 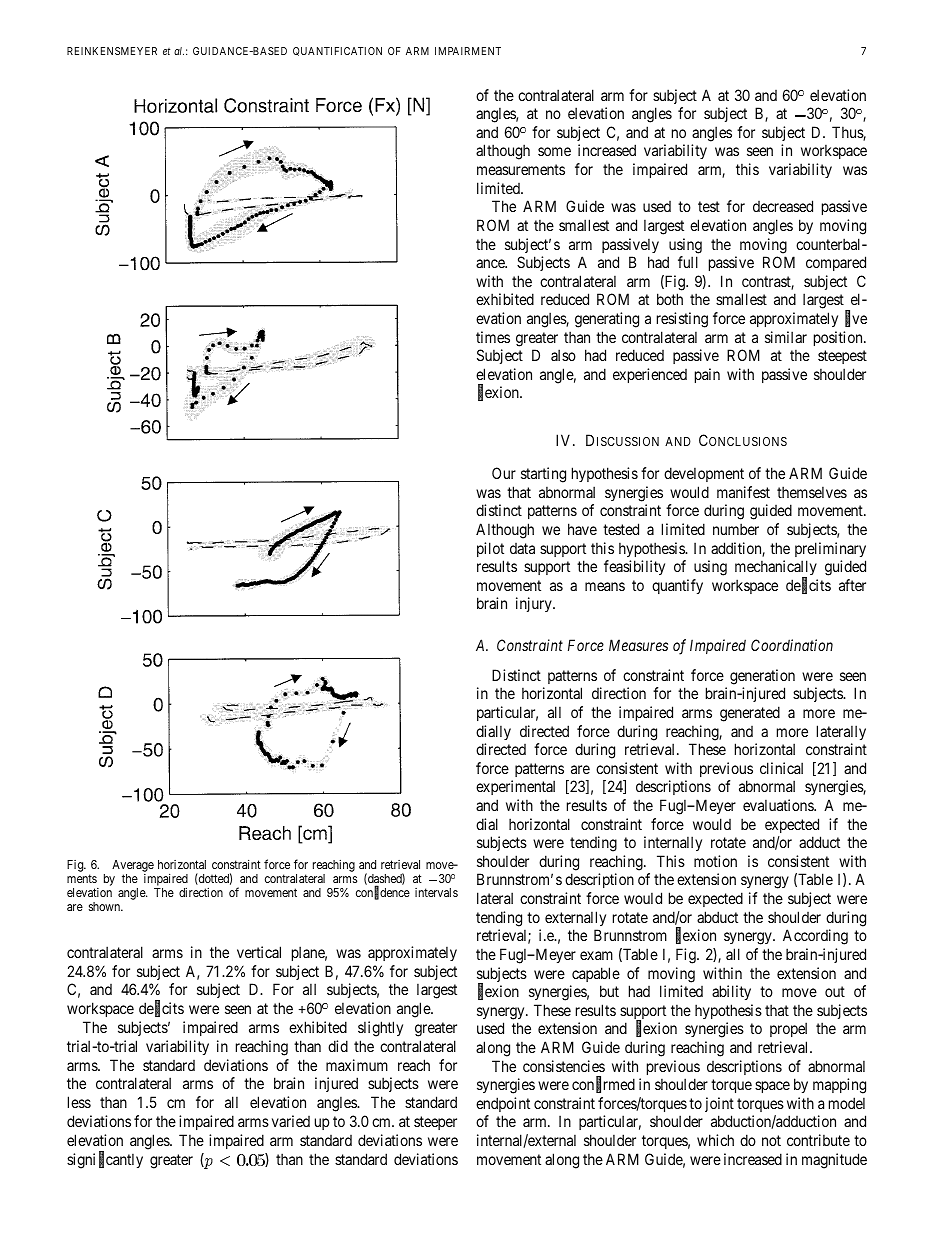 I want to click on intervals, so click(x=436, y=892).
